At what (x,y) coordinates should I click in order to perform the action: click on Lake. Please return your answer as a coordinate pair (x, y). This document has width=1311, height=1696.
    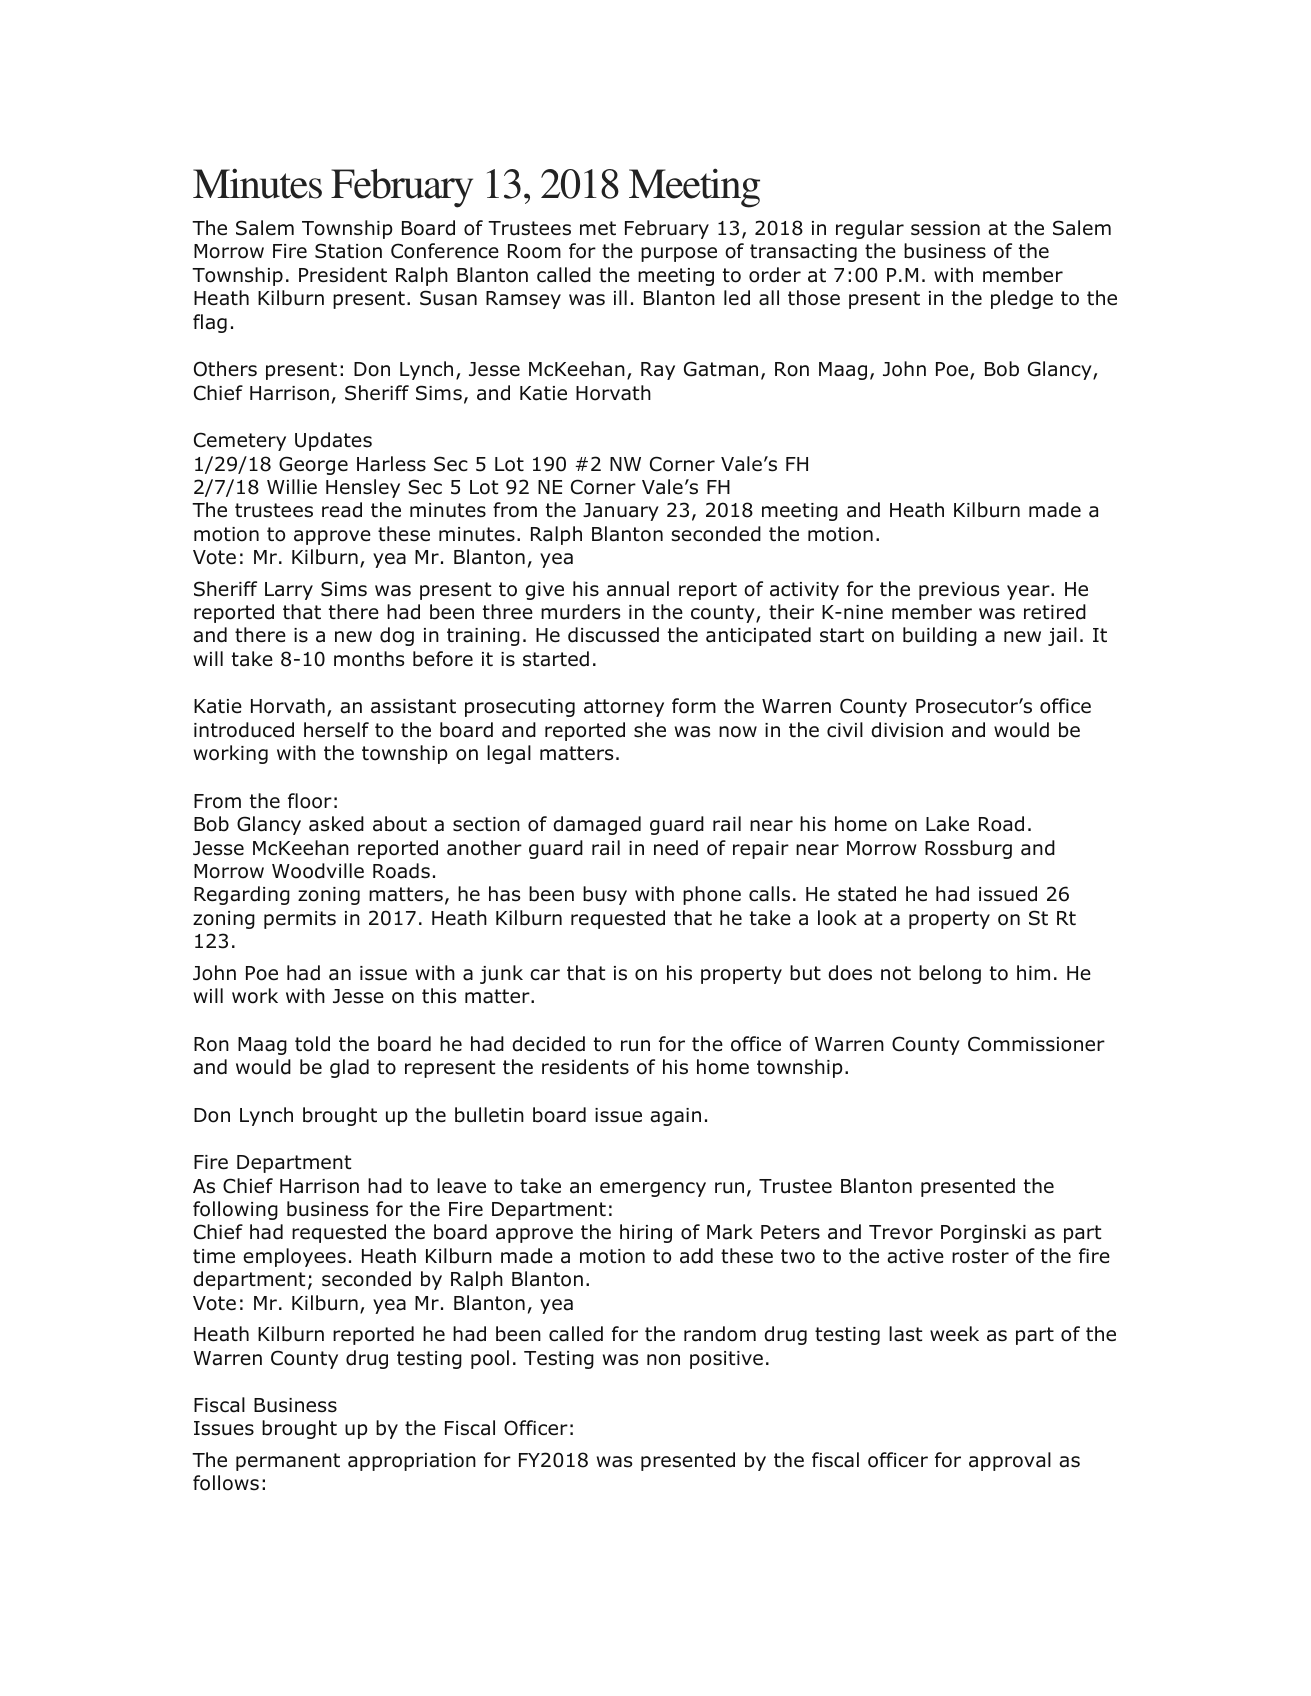
    Looking at the image, I should click on (947, 824).
